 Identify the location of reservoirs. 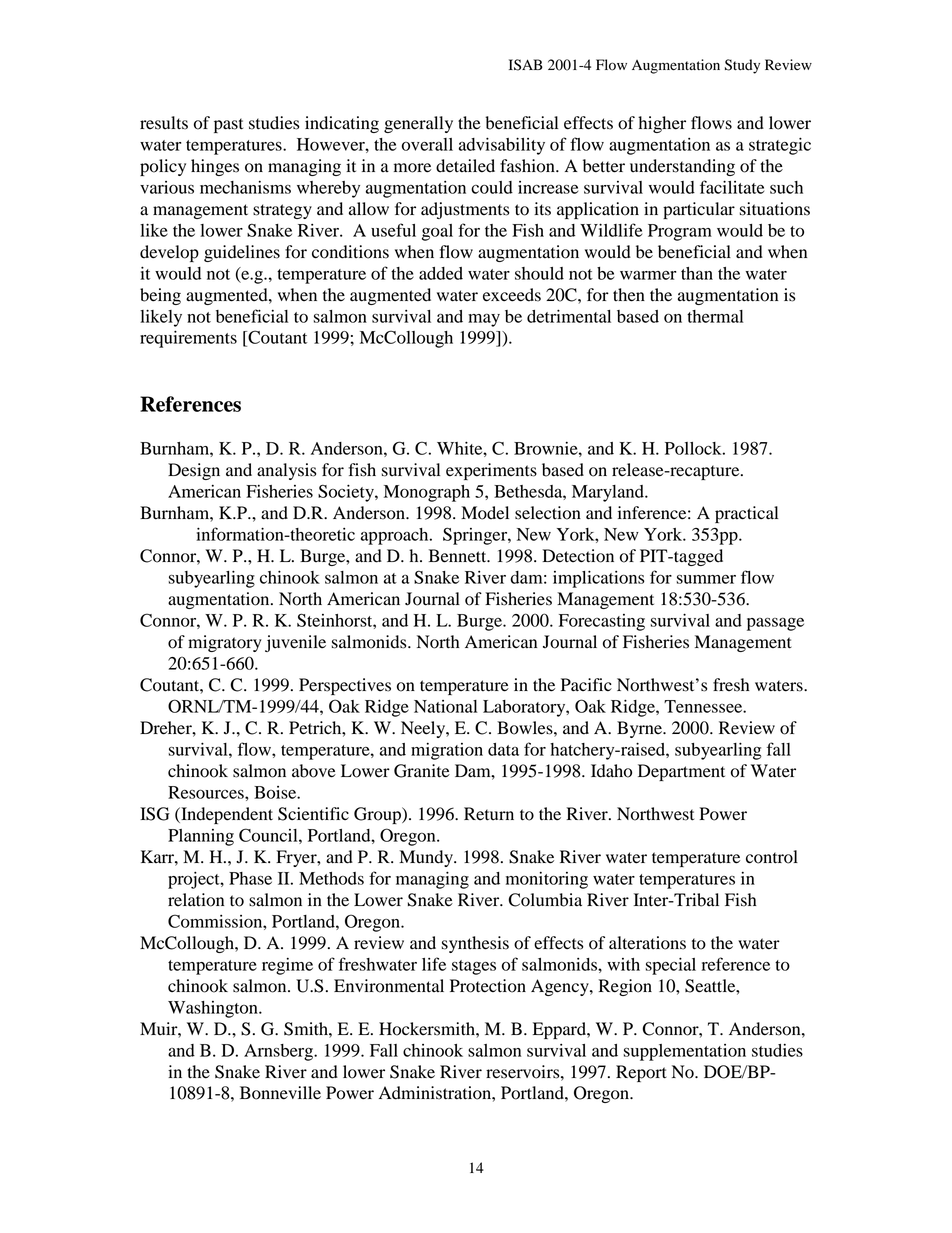
(524, 1072).
